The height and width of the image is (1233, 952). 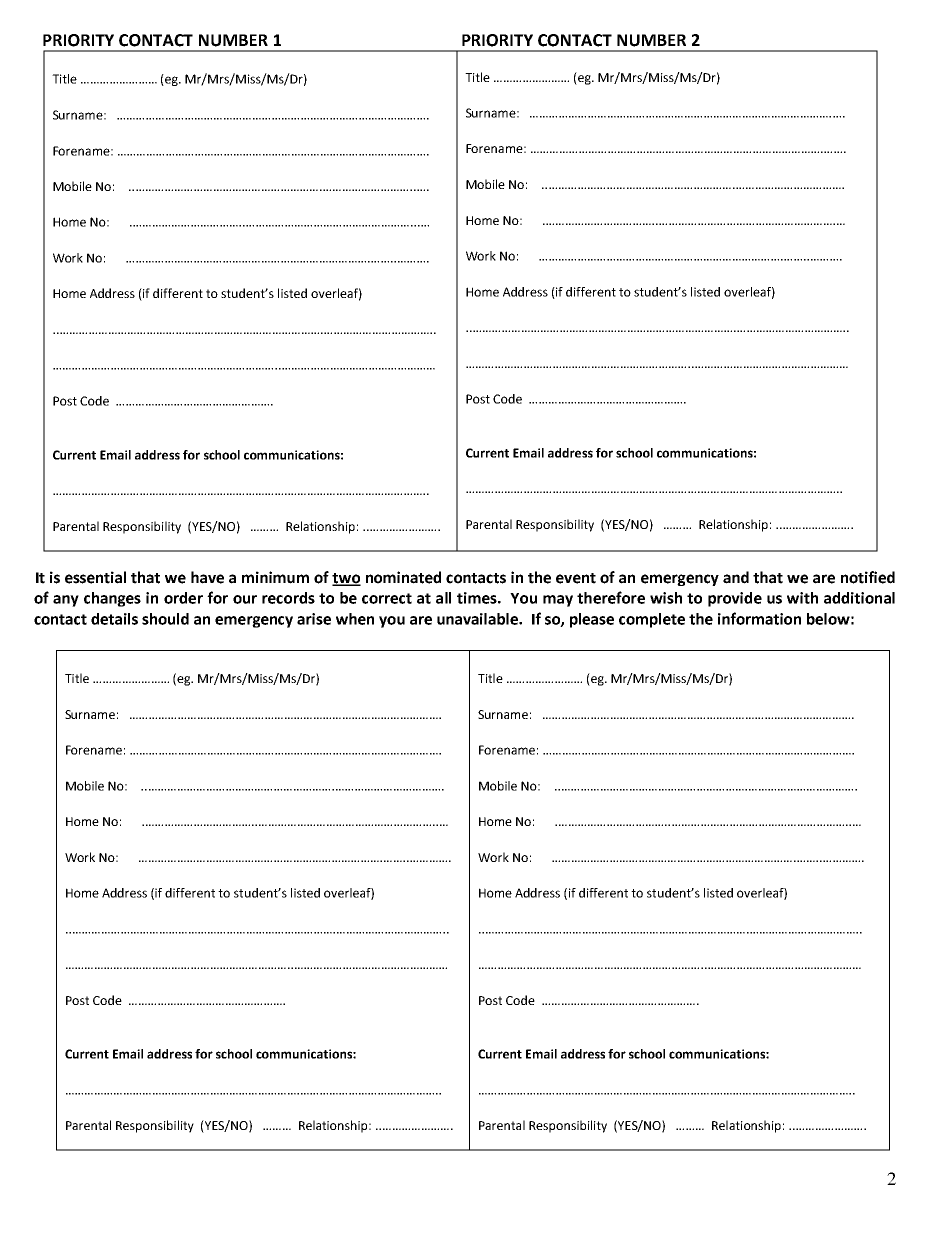 What do you see at coordinates (802, 598) in the image?
I see `with` at bounding box center [802, 598].
